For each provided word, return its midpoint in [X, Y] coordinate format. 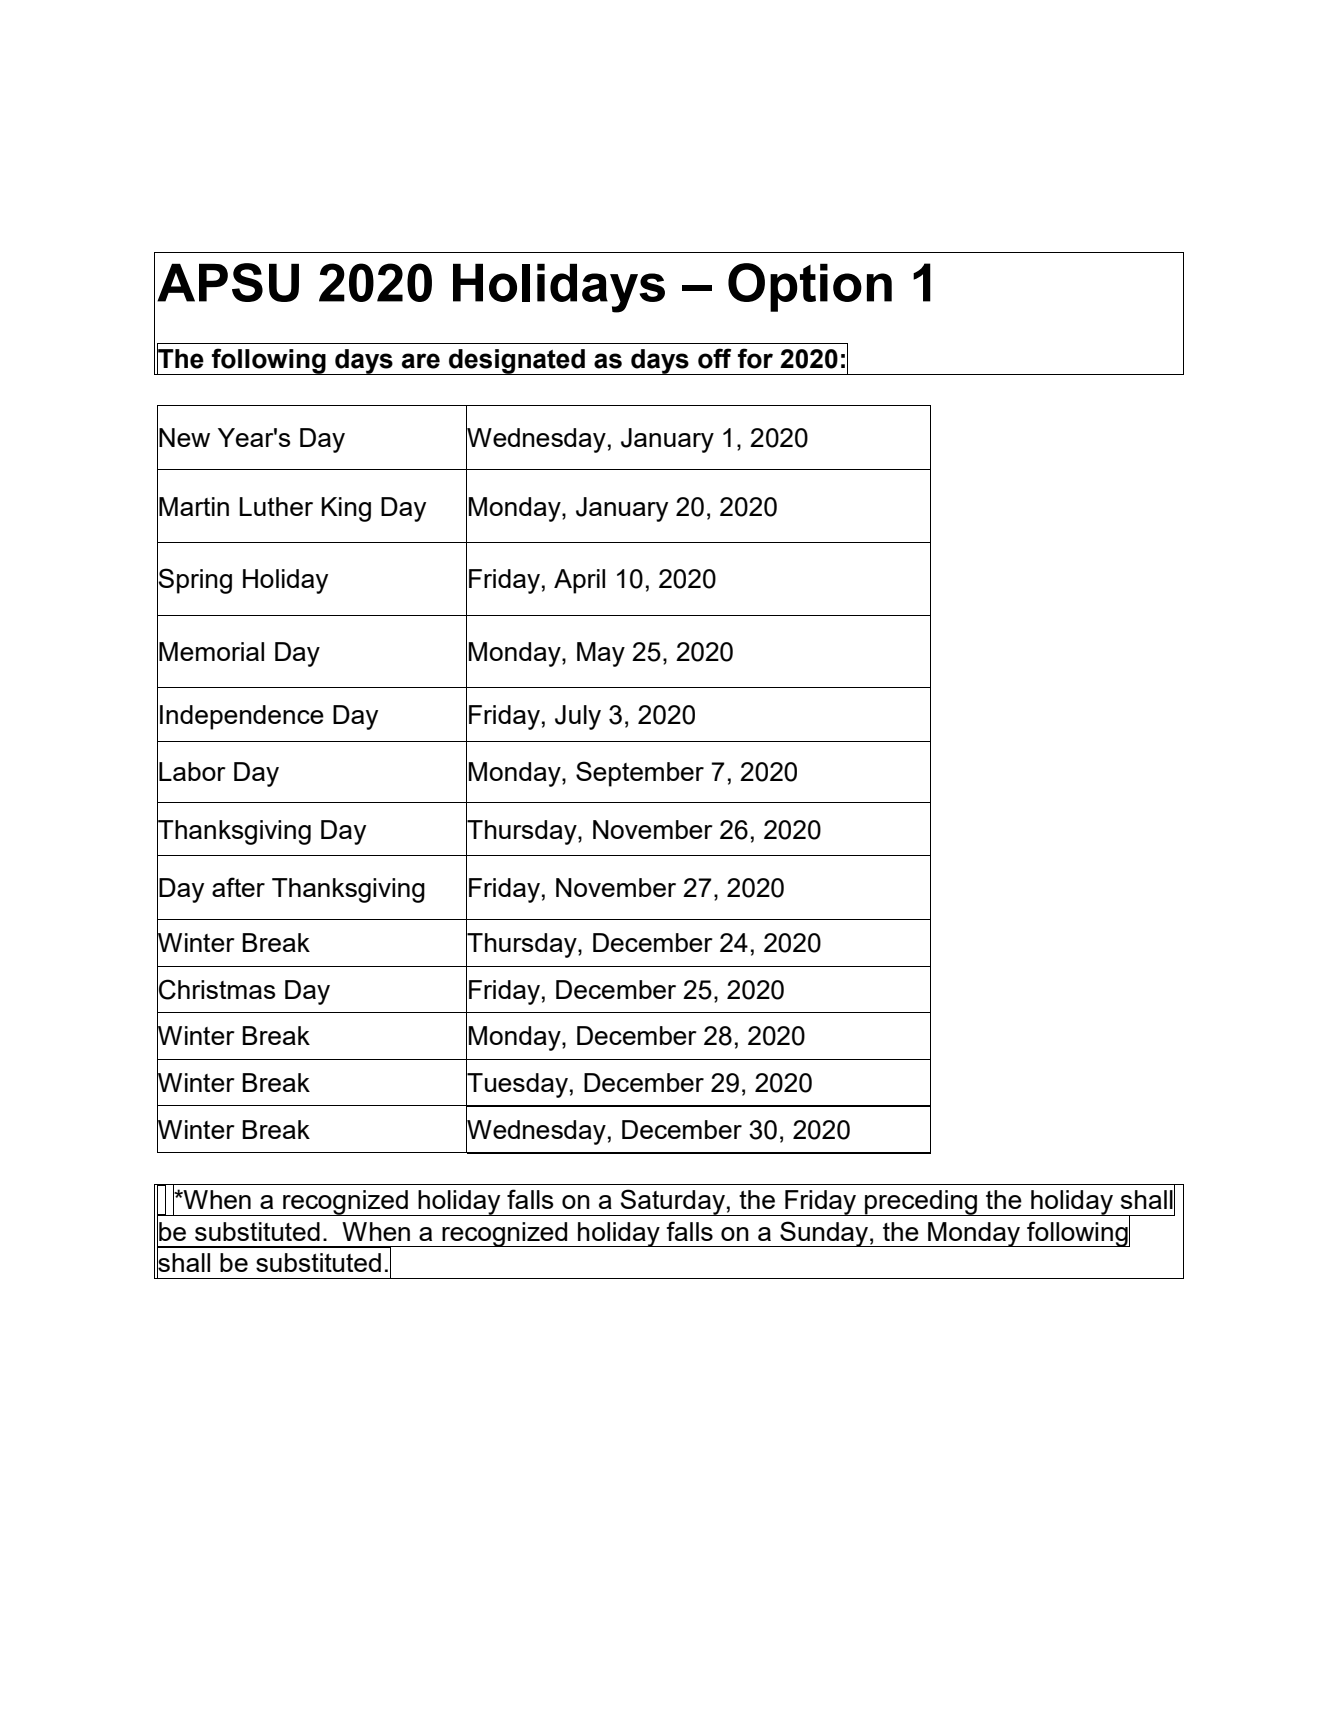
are [421, 361]
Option [810, 287]
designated [517, 362]
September [640, 774]
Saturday [673, 1202]
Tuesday [517, 1085]
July [578, 717]
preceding [921, 1203]
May [601, 654]
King [346, 509]
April [579, 581]
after [238, 887]
